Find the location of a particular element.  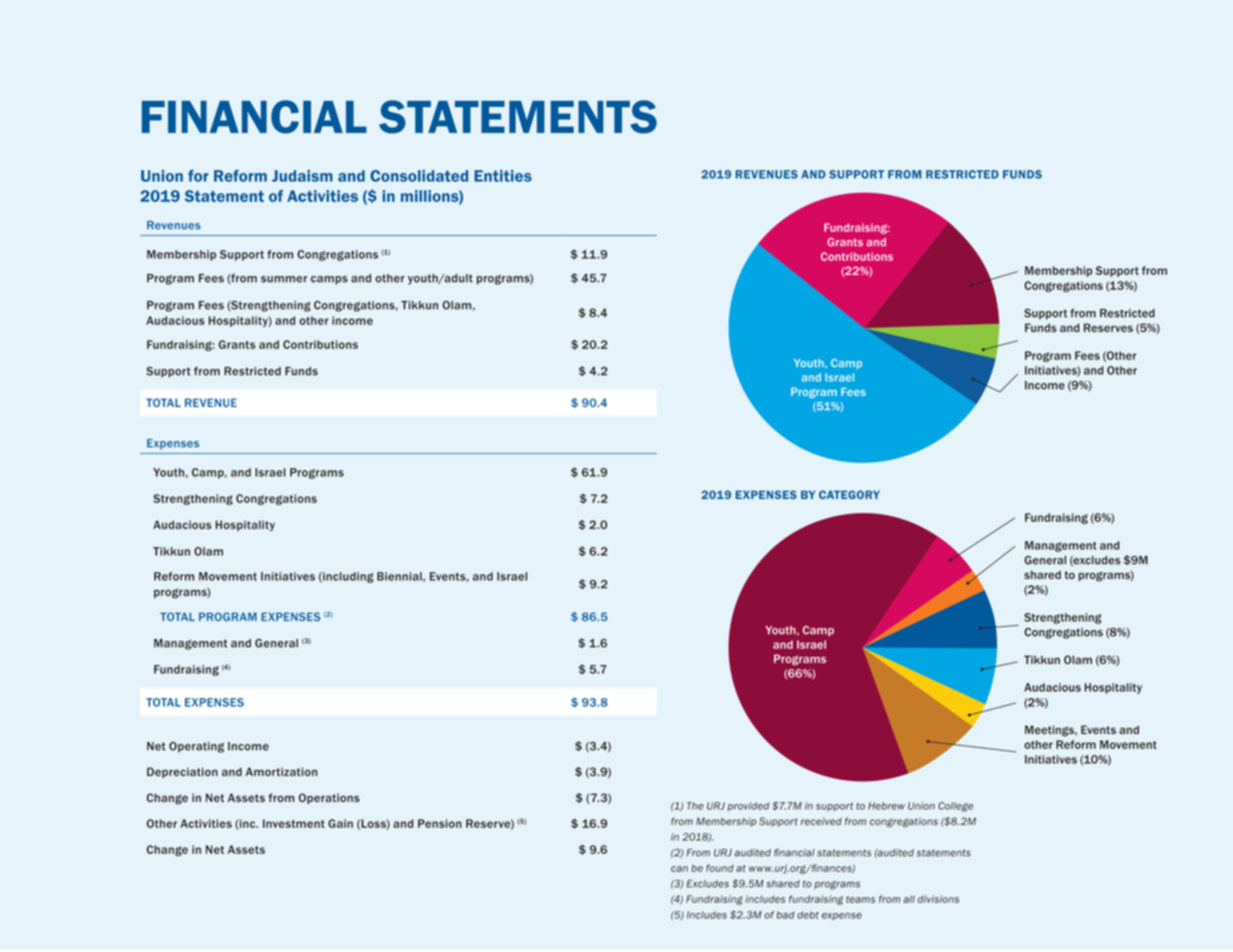

CATEGORY is located at coordinates (849, 494).
